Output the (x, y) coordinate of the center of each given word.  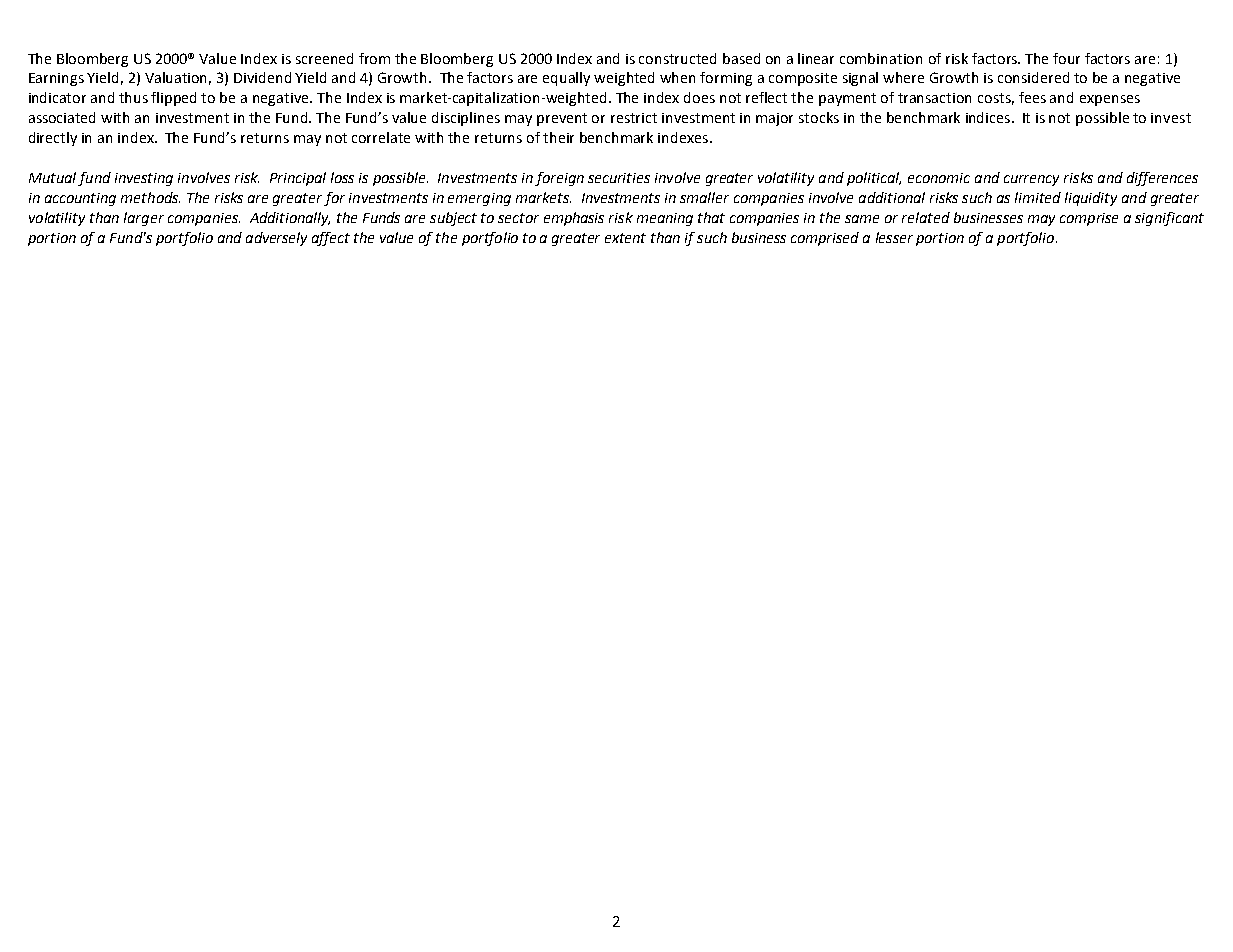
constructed (677, 58)
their (558, 137)
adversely (276, 239)
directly (53, 139)
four (1066, 58)
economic (939, 178)
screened (324, 58)
